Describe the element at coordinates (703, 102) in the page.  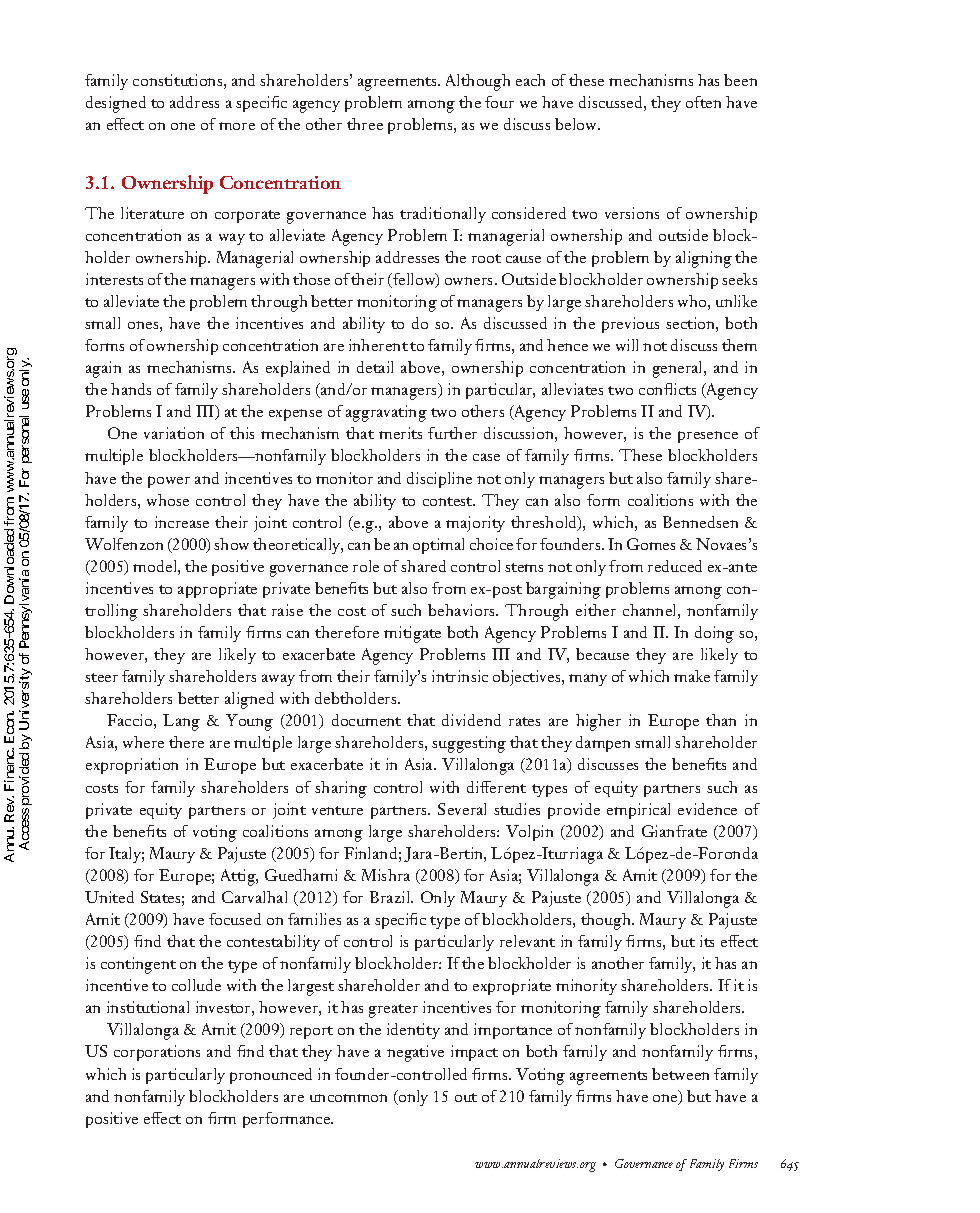
I see `often` at that location.
